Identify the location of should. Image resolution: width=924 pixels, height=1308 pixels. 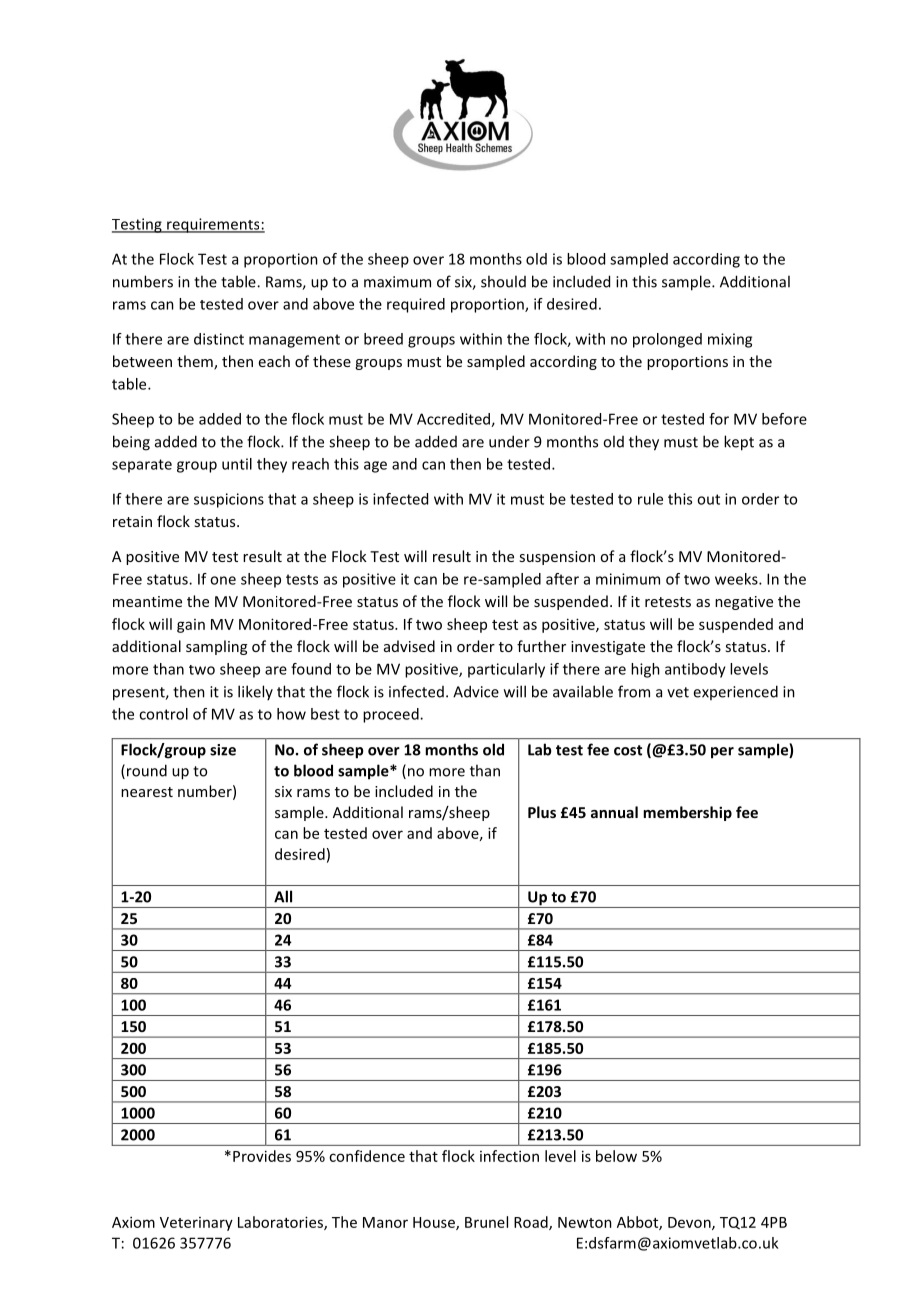
(503, 281).
